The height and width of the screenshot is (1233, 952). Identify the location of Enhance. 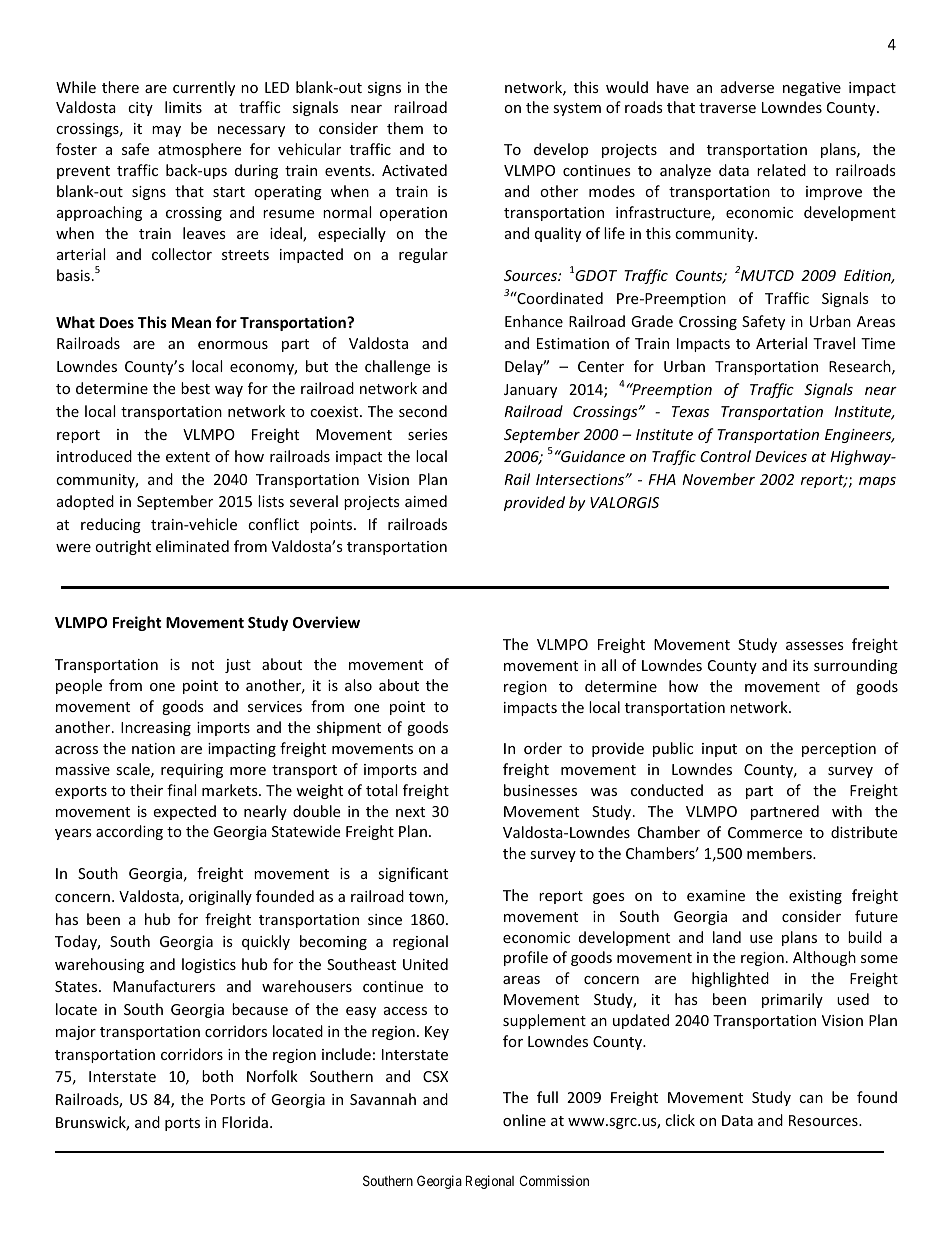
(534, 321).
